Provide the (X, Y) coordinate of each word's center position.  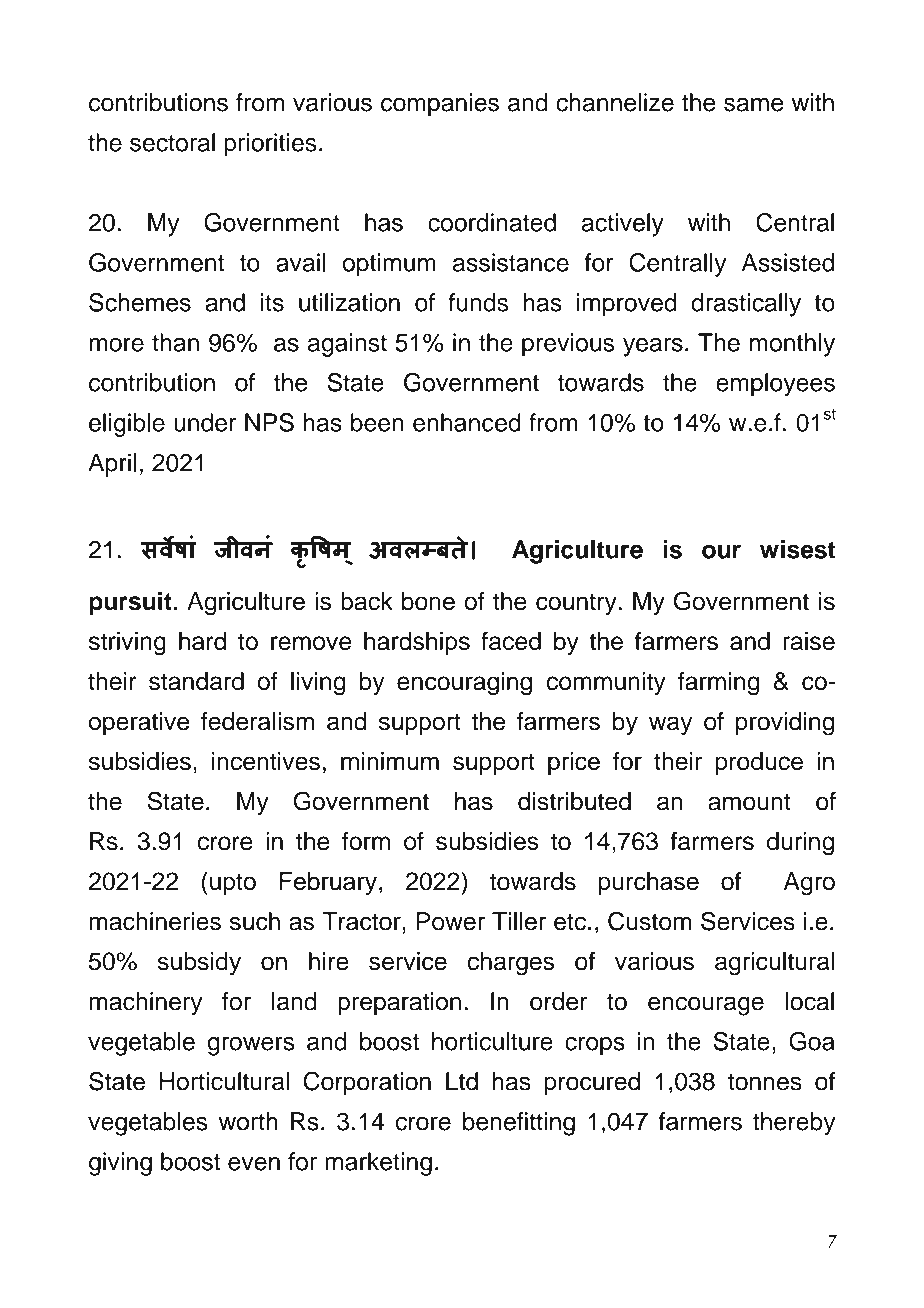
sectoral (172, 142)
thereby (794, 1124)
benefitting (519, 1124)
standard (196, 681)
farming (718, 684)
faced (511, 640)
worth (248, 1121)
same (753, 104)
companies (440, 105)
